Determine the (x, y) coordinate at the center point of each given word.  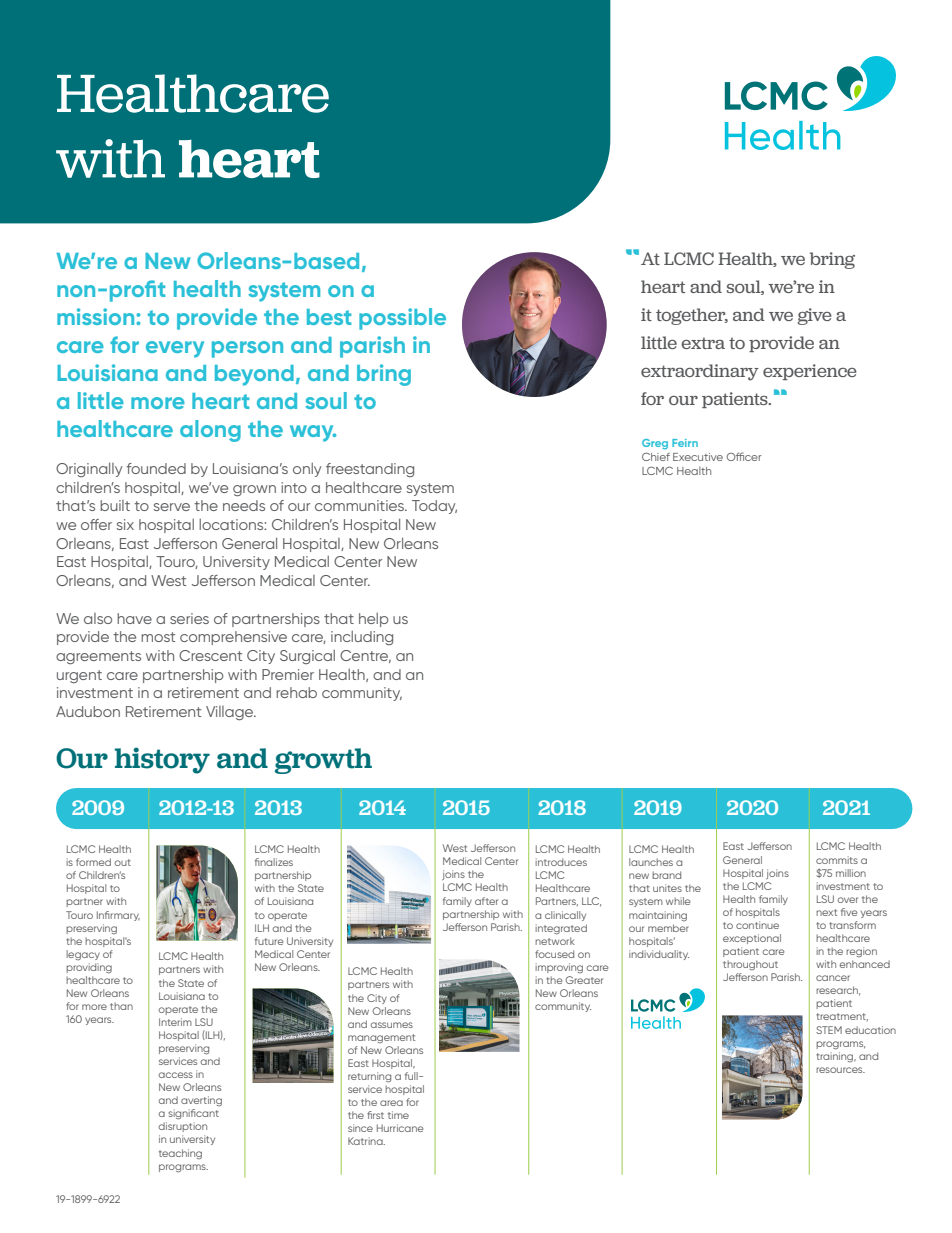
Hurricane (400, 1128)
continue (757, 925)
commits (837, 860)
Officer (744, 456)
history (162, 760)
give (815, 316)
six (125, 524)
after (486, 901)
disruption (183, 1127)
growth (323, 761)
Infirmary (118, 916)
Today (434, 507)
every (175, 349)
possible (402, 319)
